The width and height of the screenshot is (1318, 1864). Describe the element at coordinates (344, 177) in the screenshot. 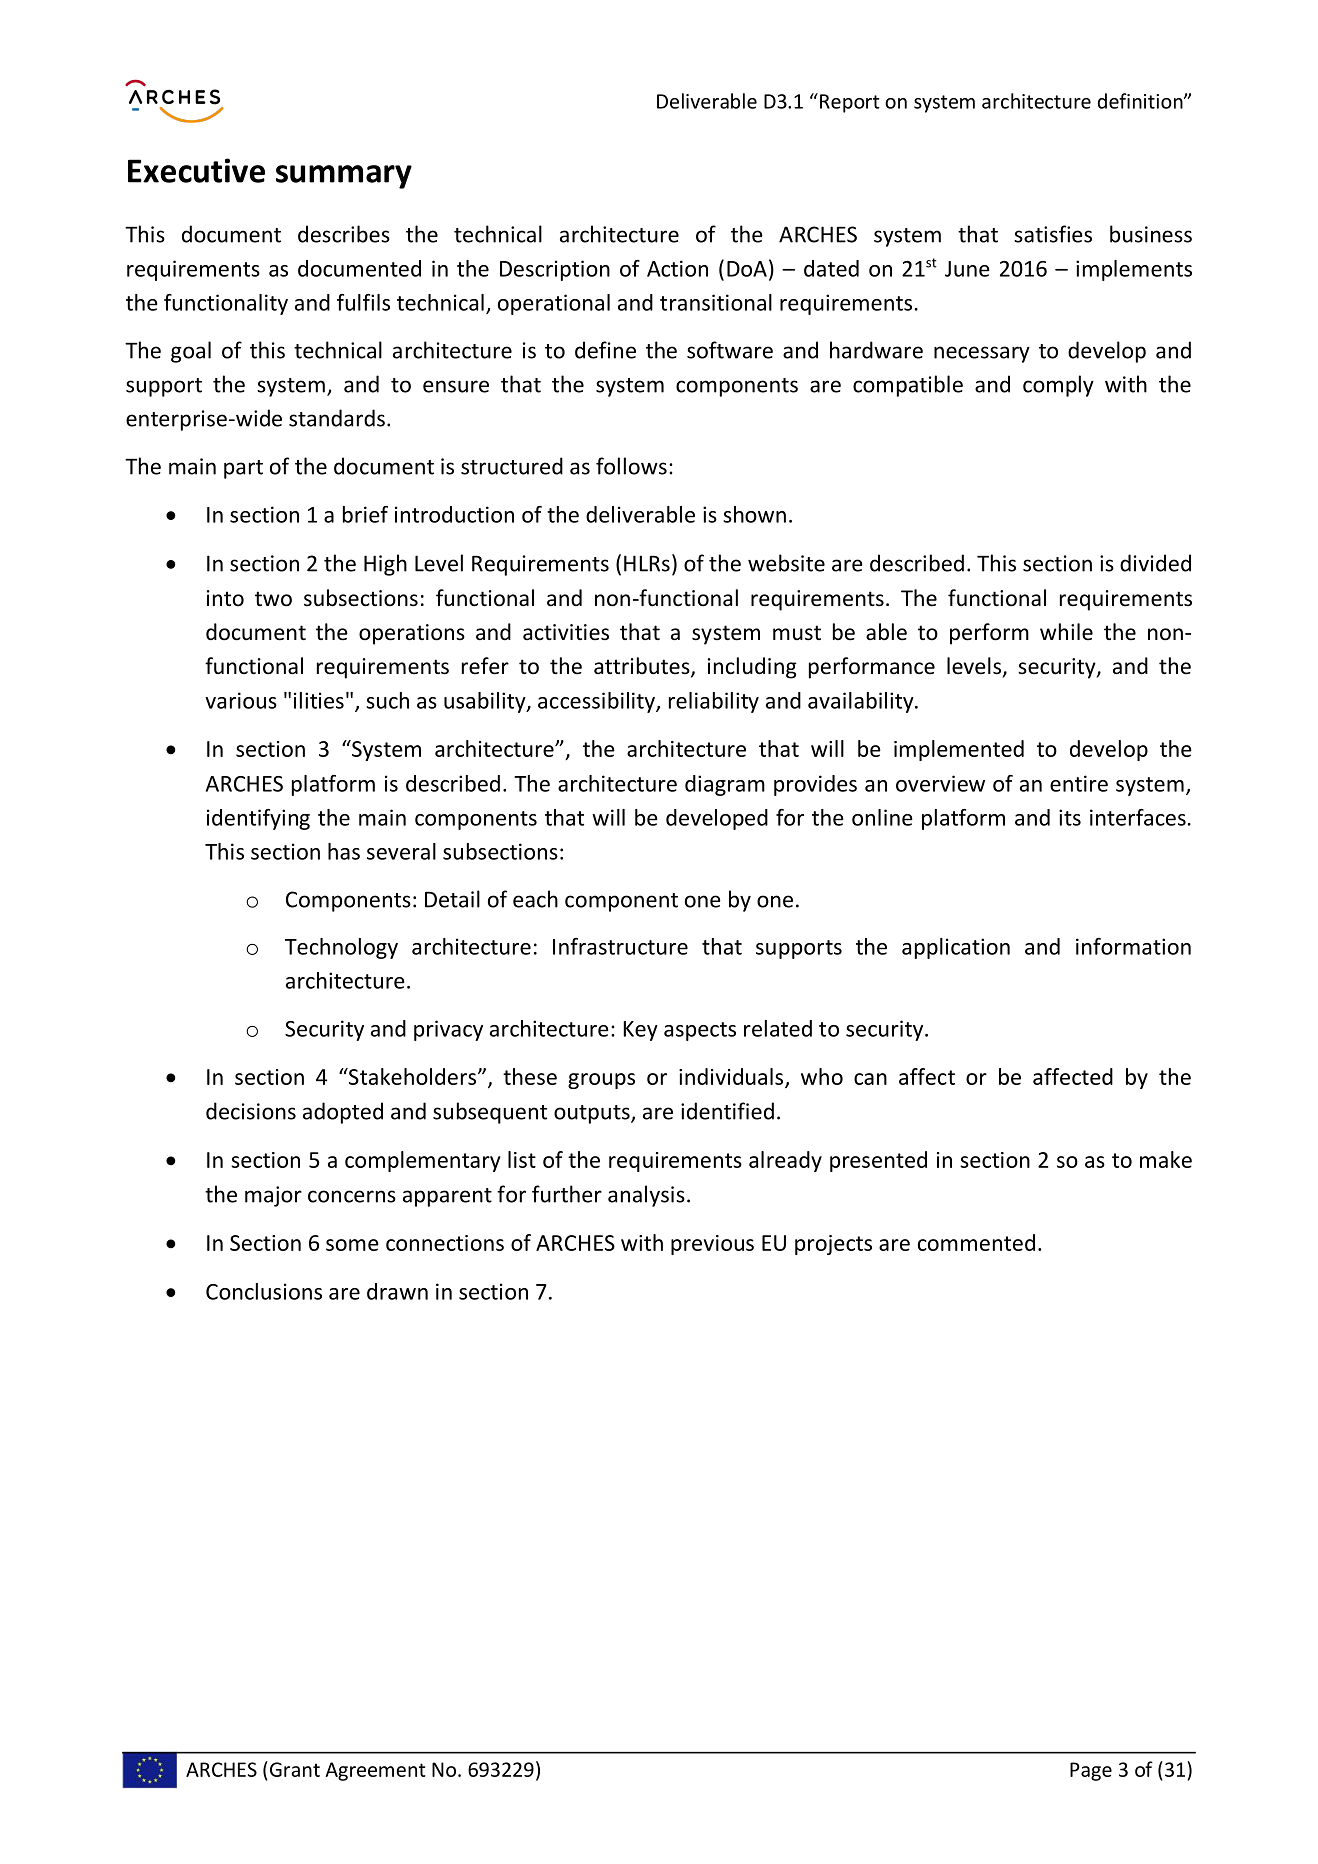

I see `summary` at that location.
